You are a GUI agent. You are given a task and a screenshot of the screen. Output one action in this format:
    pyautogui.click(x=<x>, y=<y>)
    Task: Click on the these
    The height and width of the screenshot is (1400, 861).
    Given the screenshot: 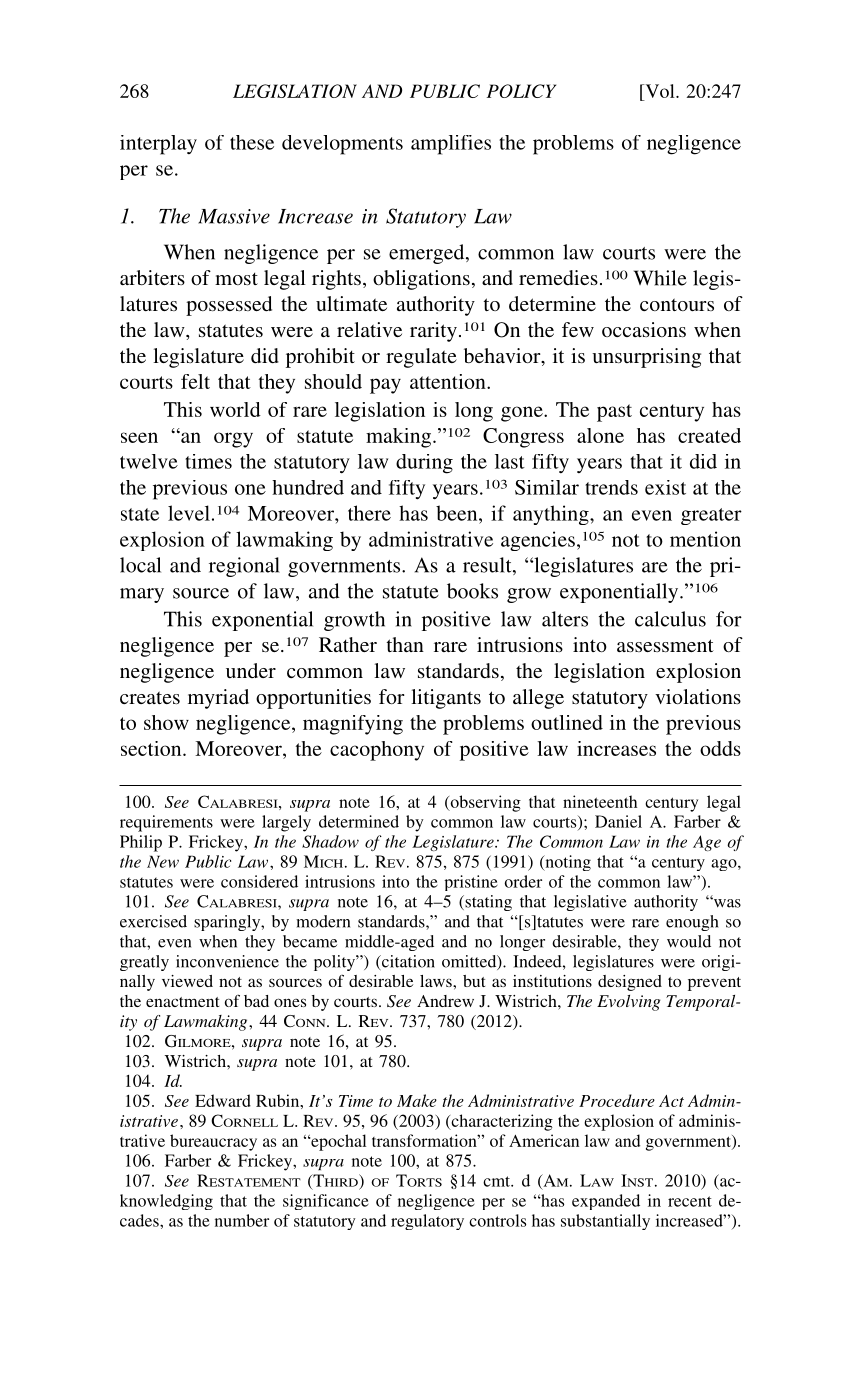 What is the action you would take?
    pyautogui.click(x=252, y=142)
